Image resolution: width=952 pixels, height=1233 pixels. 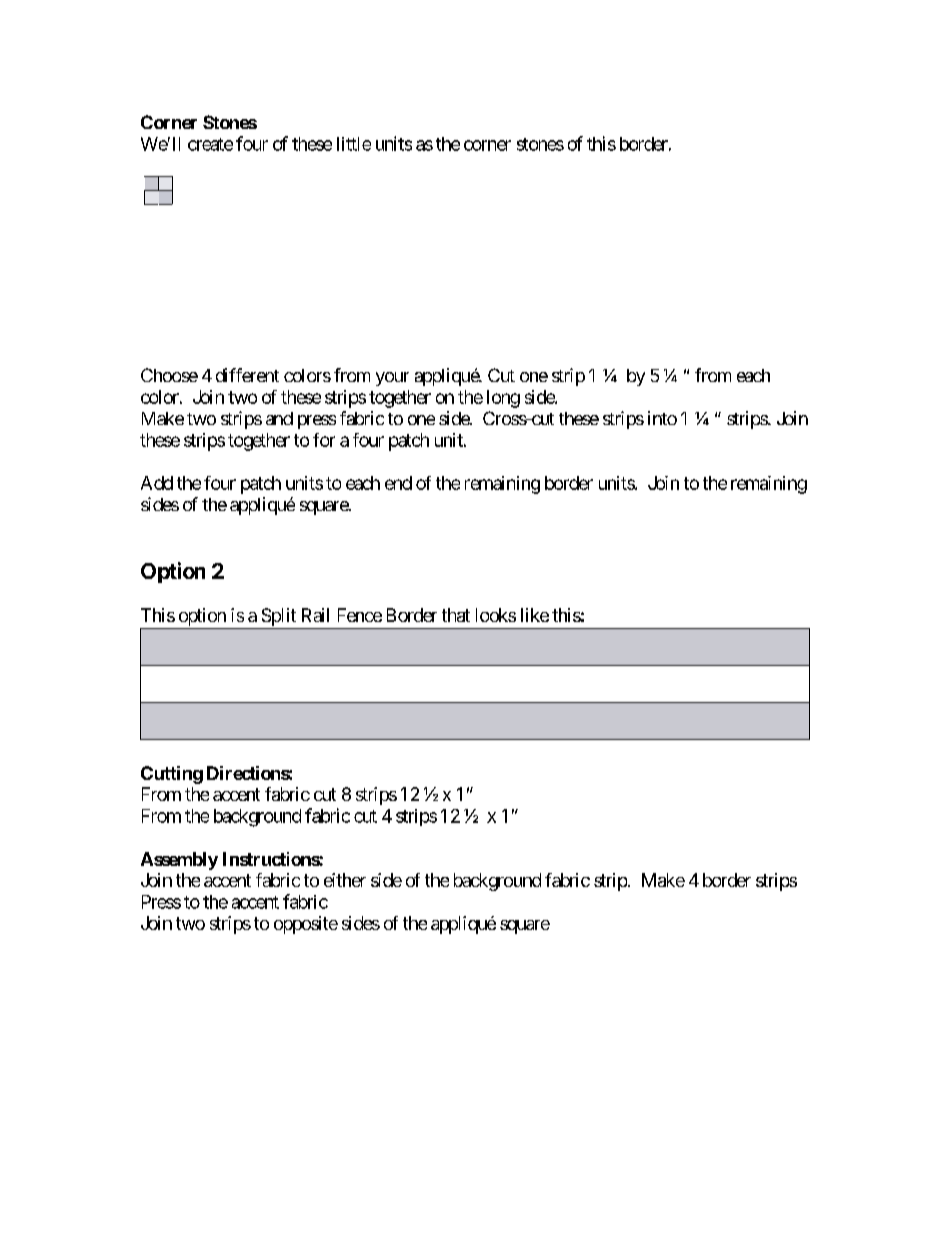 What do you see at coordinates (503, 399) in the page?
I see `long` at bounding box center [503, 399].
